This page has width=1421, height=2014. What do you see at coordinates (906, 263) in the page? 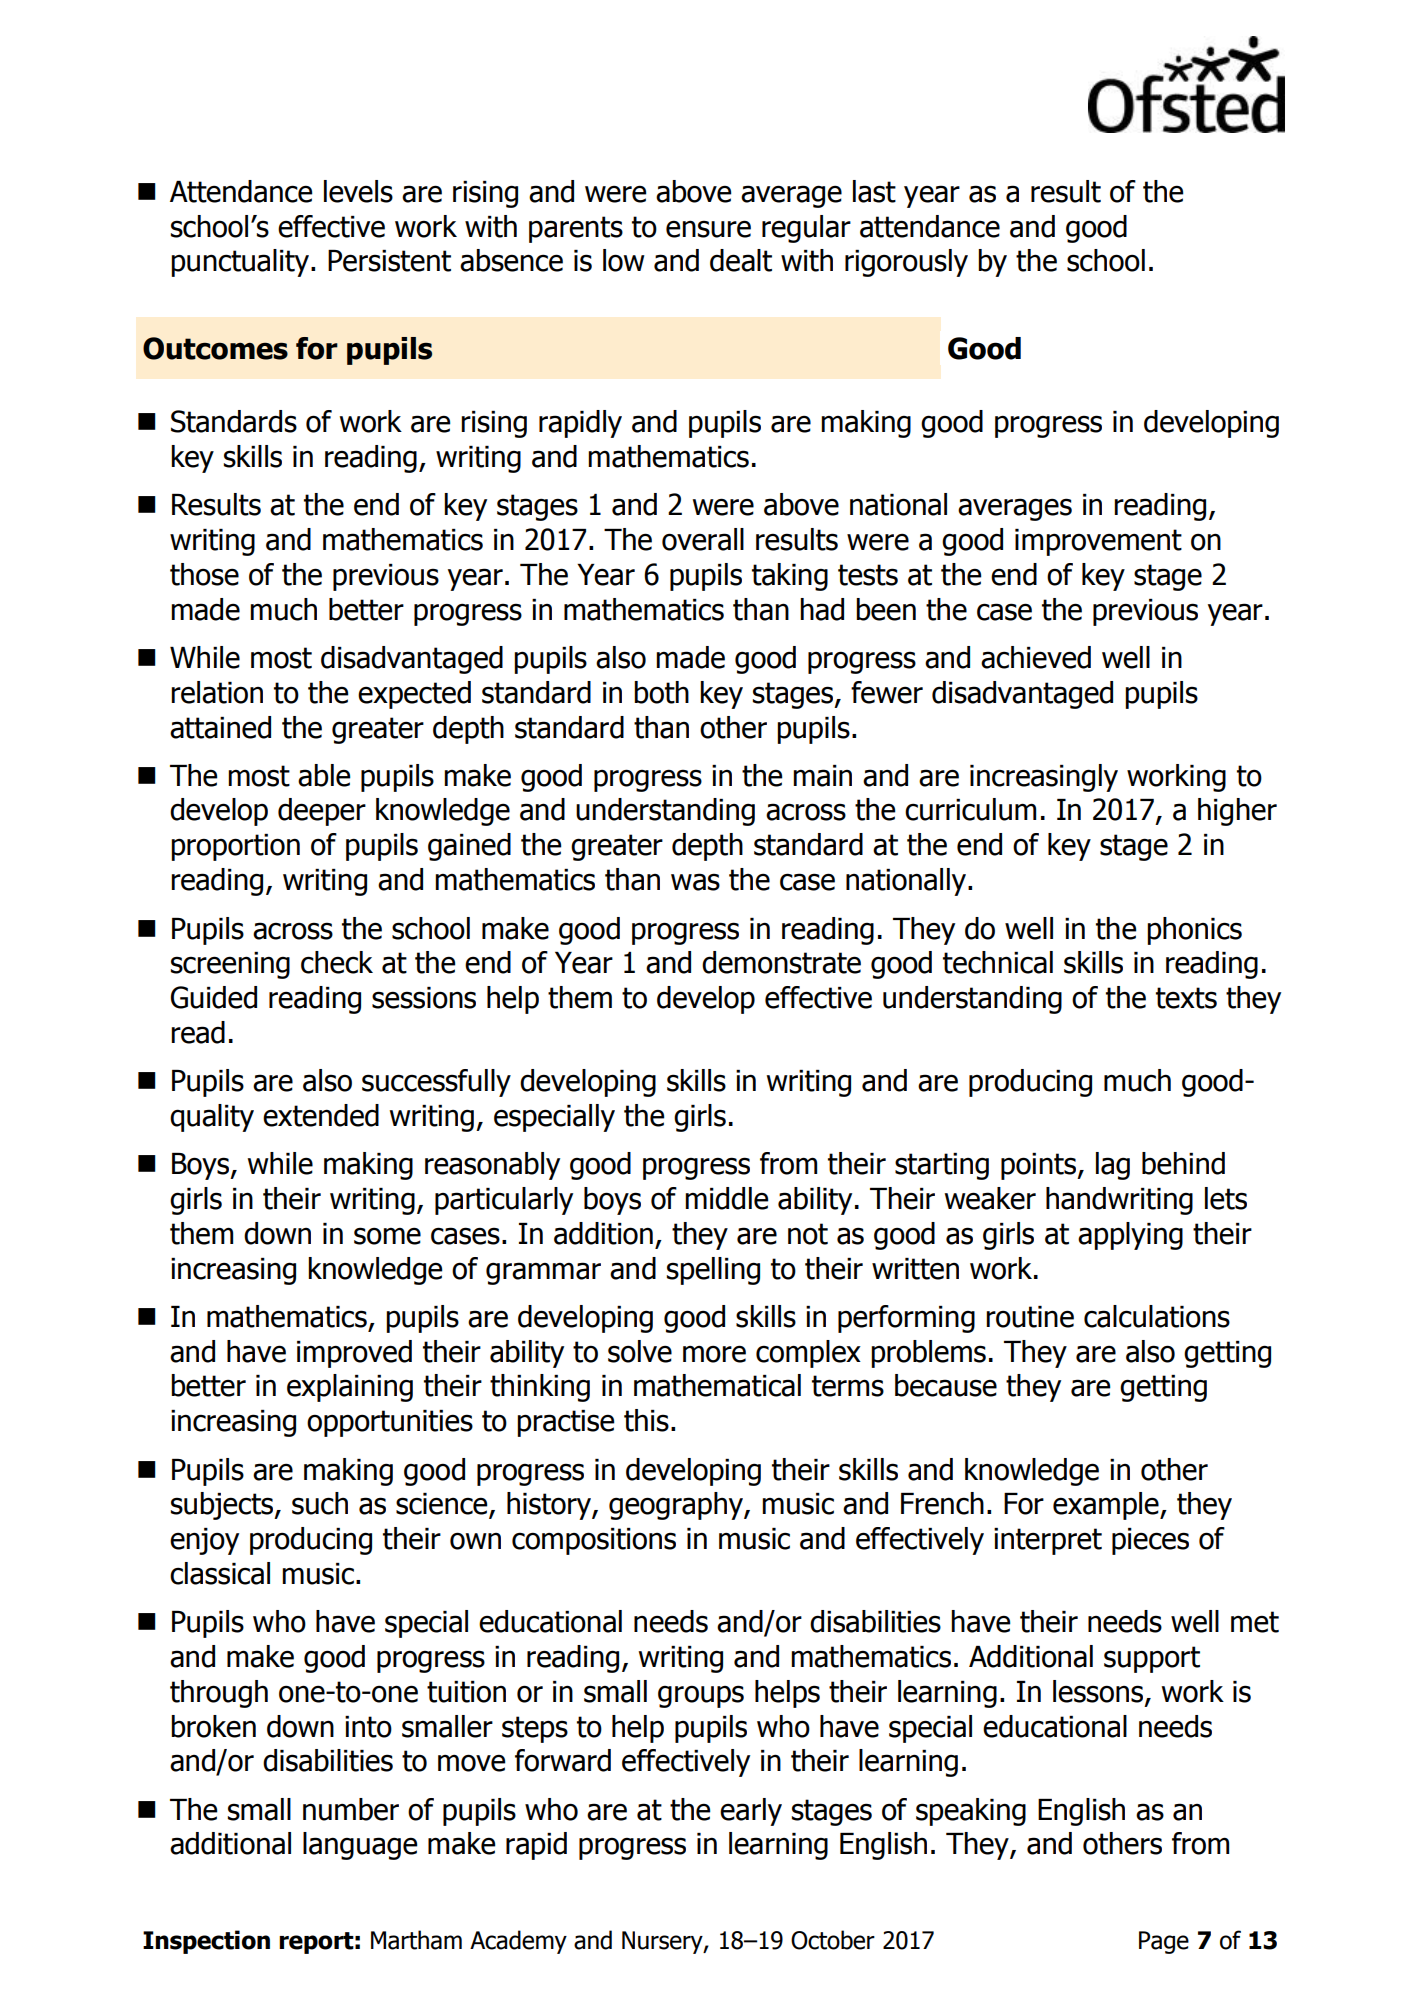
I see `rigorously` at bounding box center [906, 263].
